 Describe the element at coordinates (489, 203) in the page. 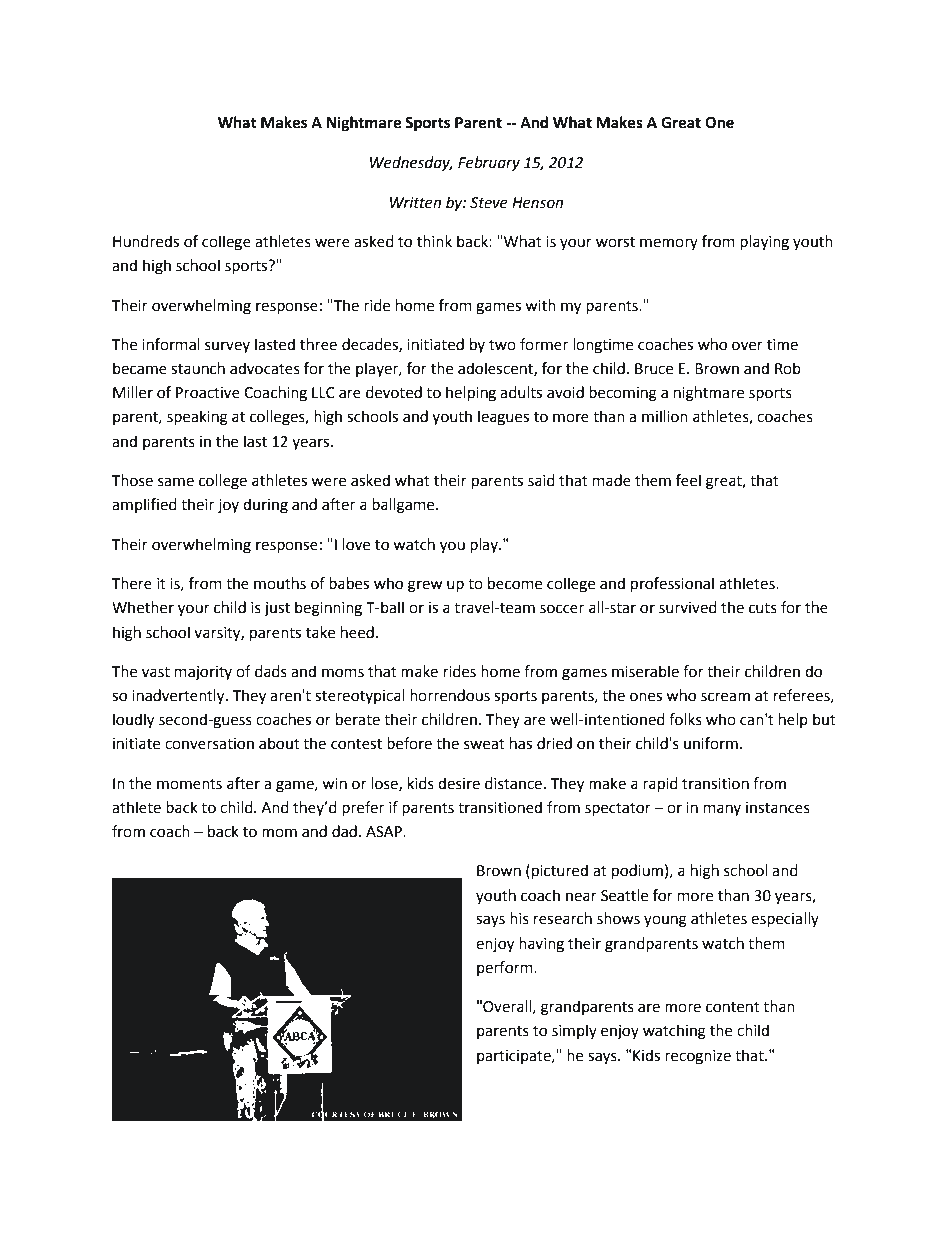

I see `Steve` at that location.
